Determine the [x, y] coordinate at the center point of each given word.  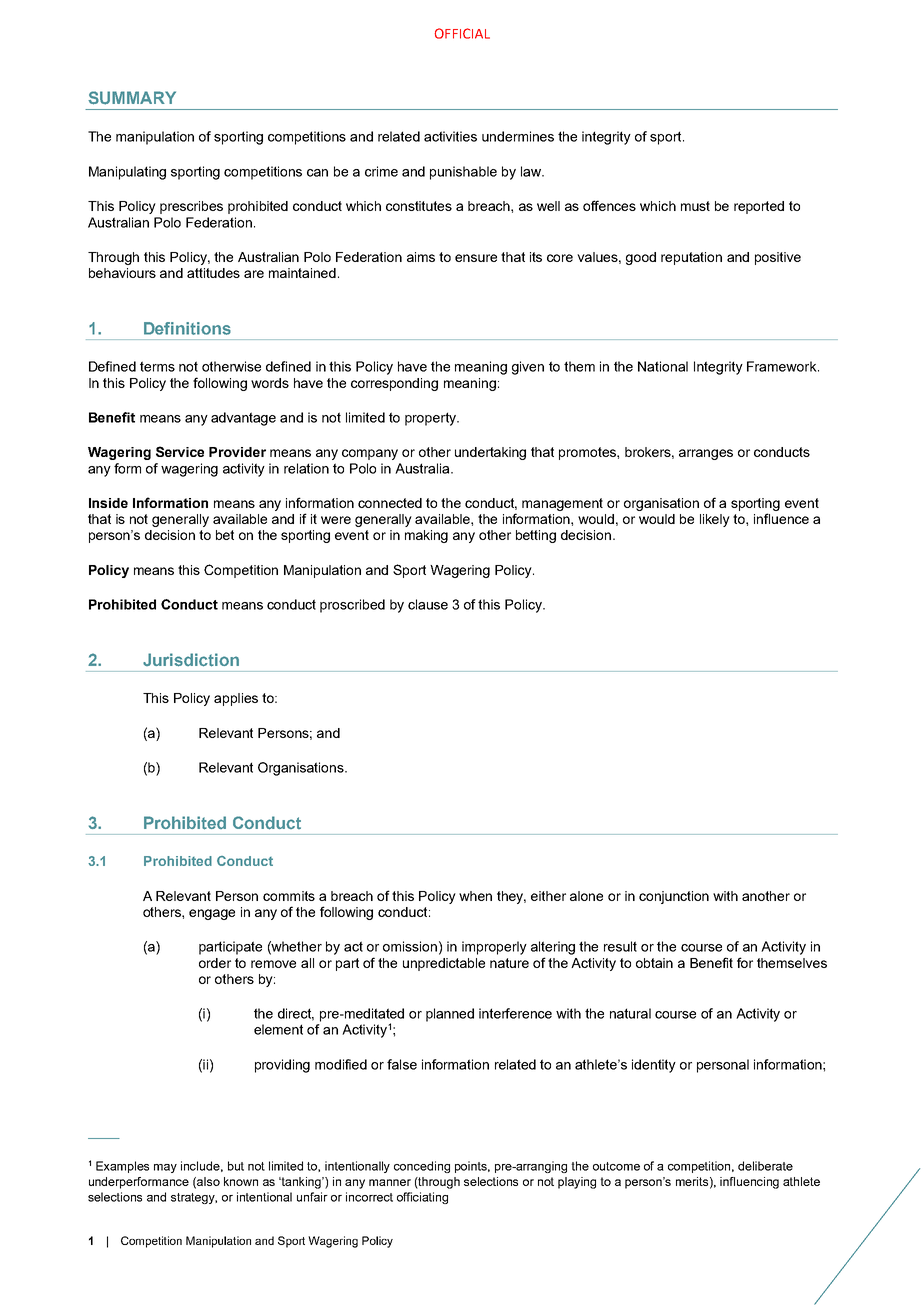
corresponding [394, 384]
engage [212, 914]
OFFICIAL [462, 33]
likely [715, 520]
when [475, 896]
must [695, 206]
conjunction [674, 897]
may [165, 1168]
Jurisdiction [191, 660]
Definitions [187, 328]
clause [428, 604]
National [663, 366]
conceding [422, 1167]
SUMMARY [132, 98]
